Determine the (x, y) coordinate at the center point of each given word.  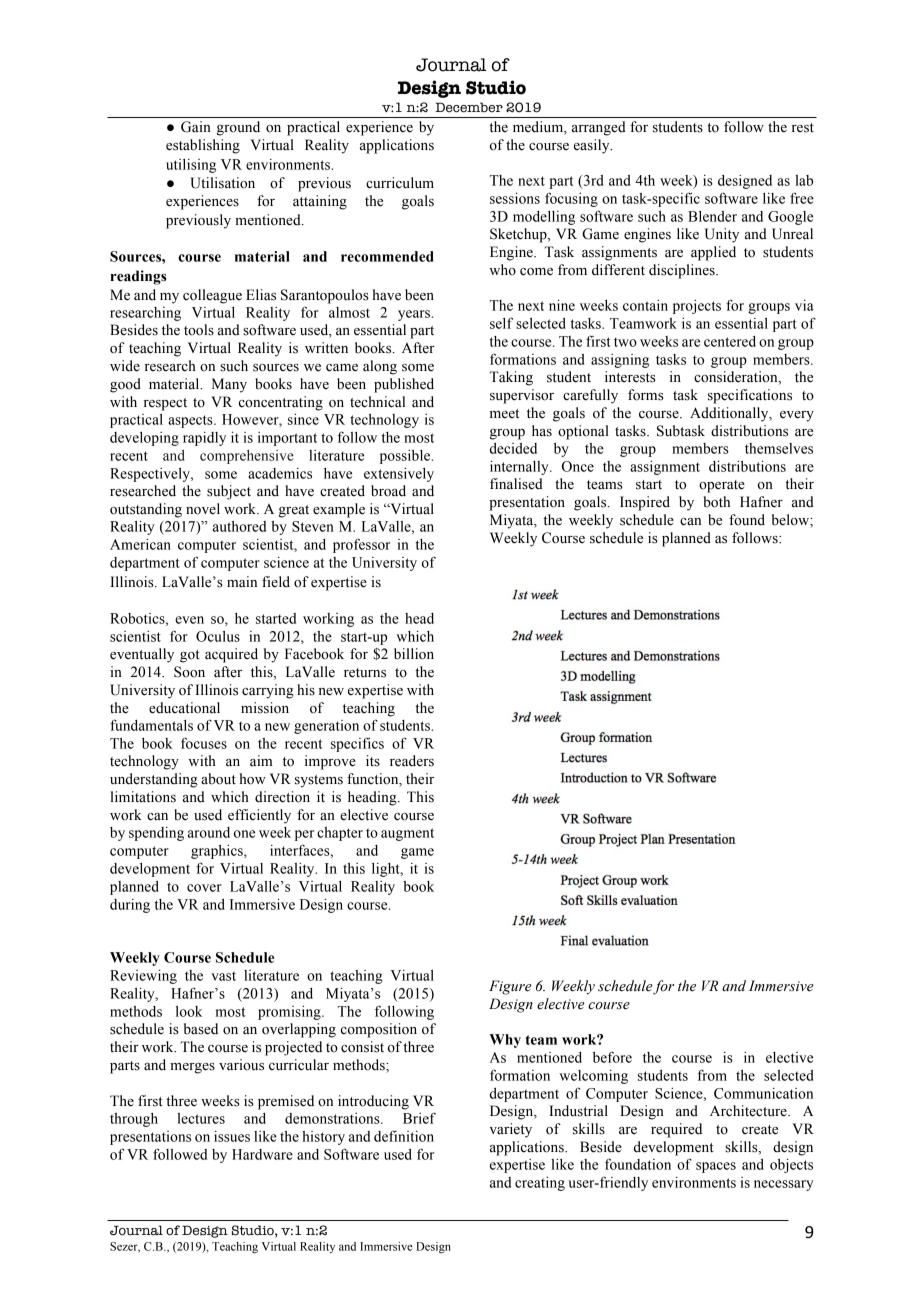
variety (511, 1130)
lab (804, 180)
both (717, 502)
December (469, 107)
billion (414, 654)
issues (232, 1136)
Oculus (218, 636)
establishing (203, 146)
